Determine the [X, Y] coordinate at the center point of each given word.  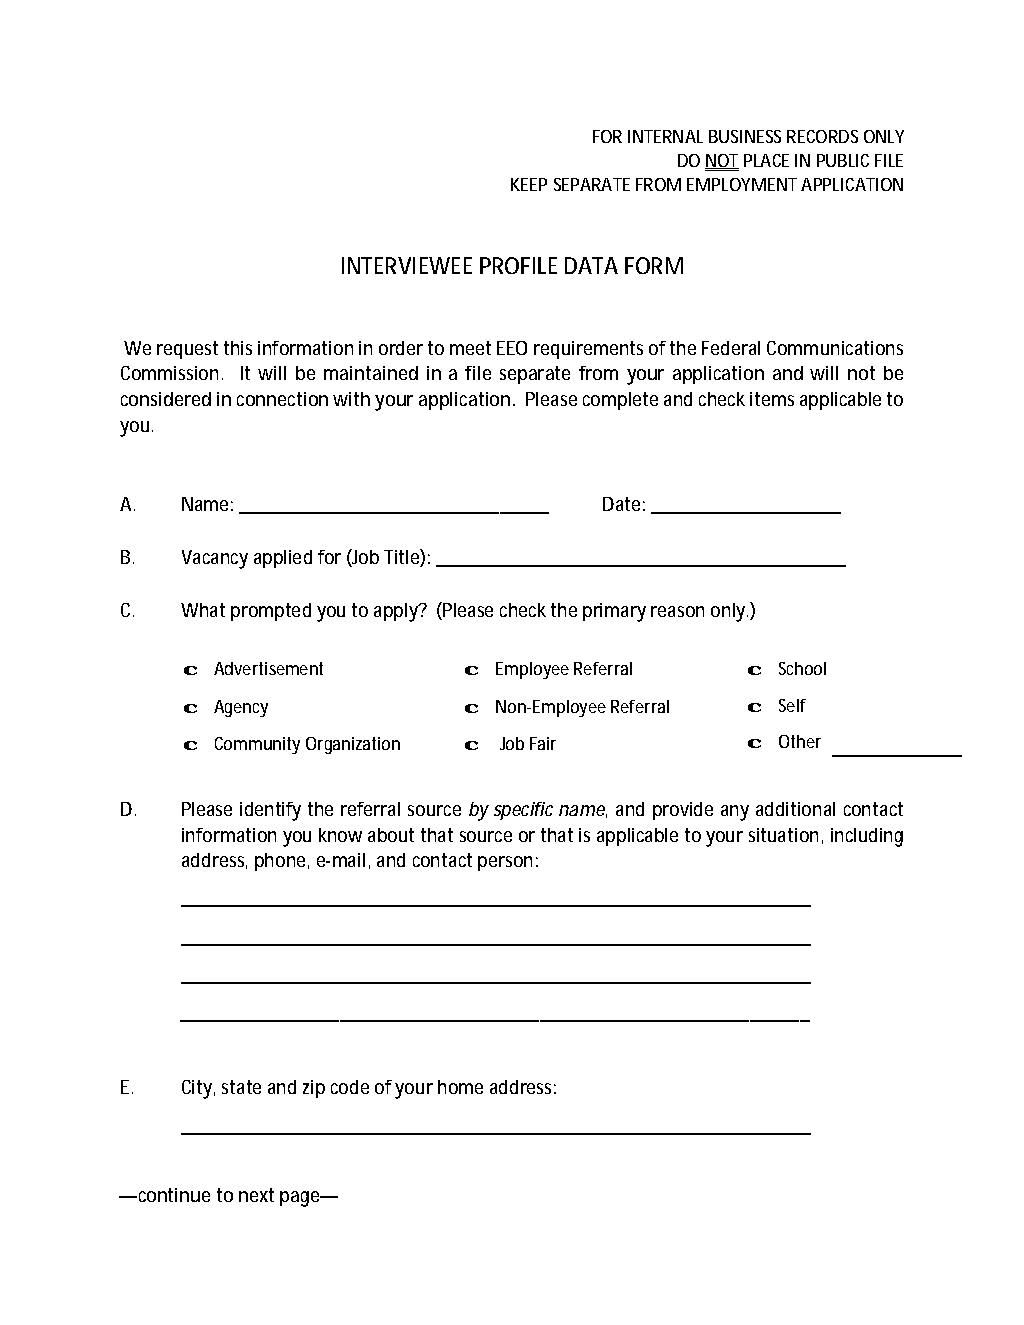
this [238, 348]
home [460, 1087]
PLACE [766, 160]
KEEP [529, 184]
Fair [543, 743]
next [256, 1195]
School [802, 668]
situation [783, 835]
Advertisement [268, 668]
